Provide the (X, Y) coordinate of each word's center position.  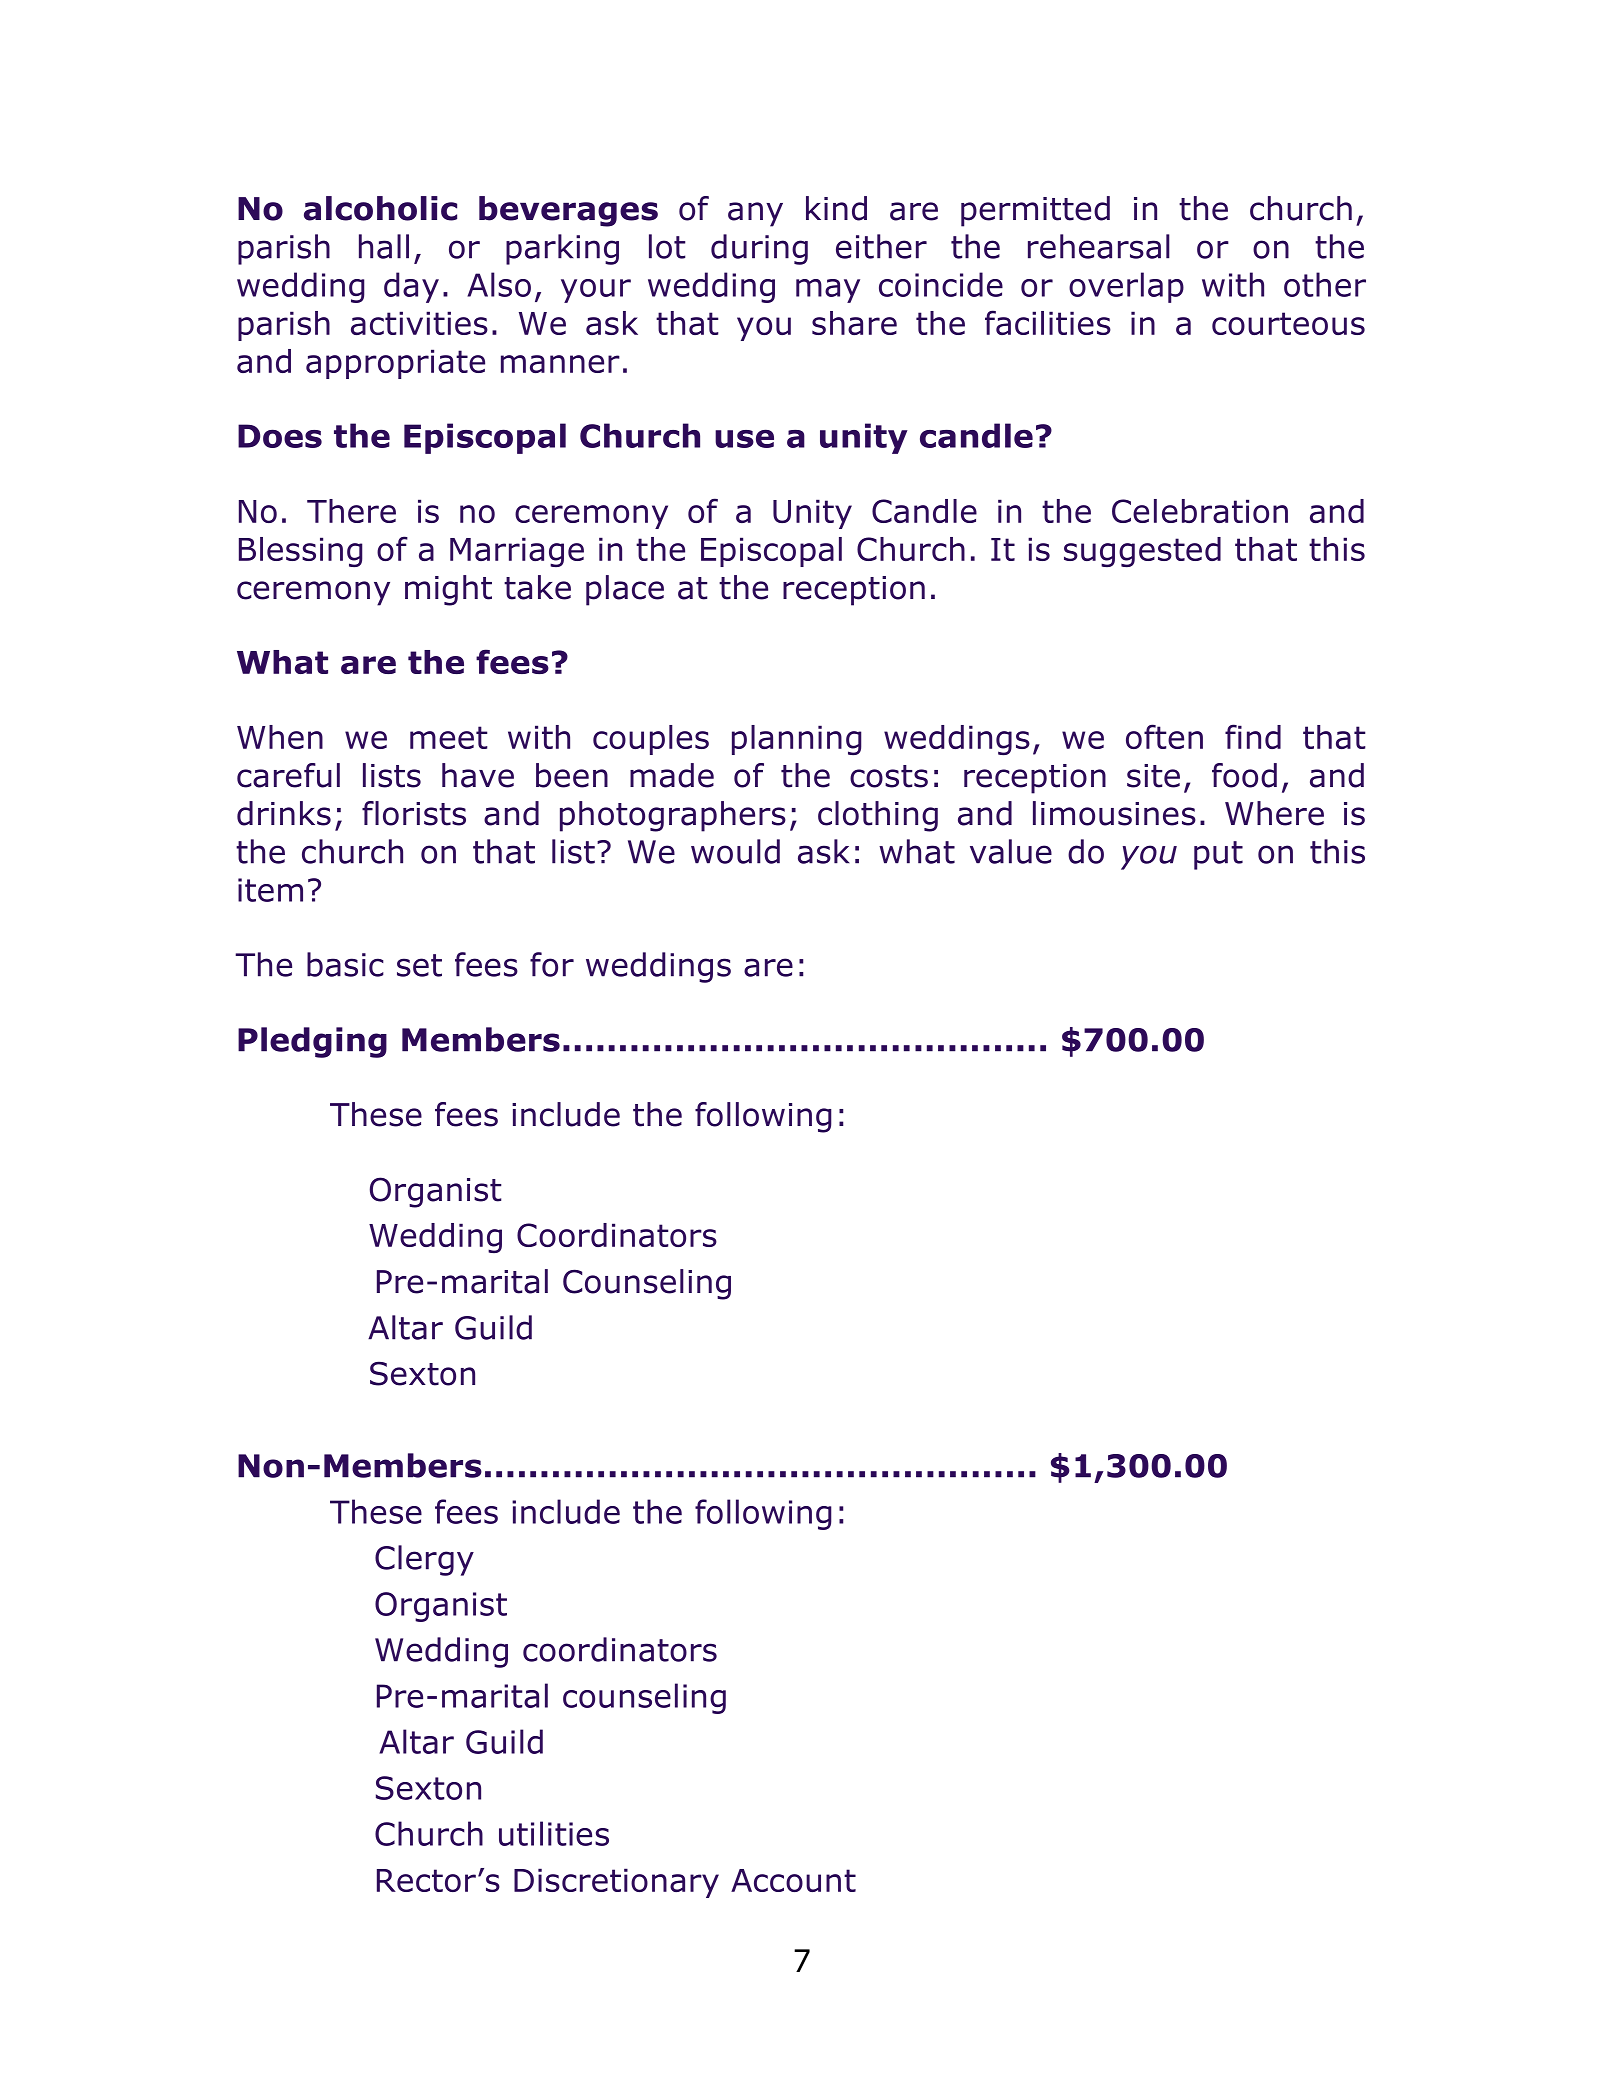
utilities (554, 1833)
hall (384, 246)
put (1218, 855)
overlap (1126, 287)
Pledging (312, 1042)
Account (793, 1880)
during (759, 249)
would (735, 851)
